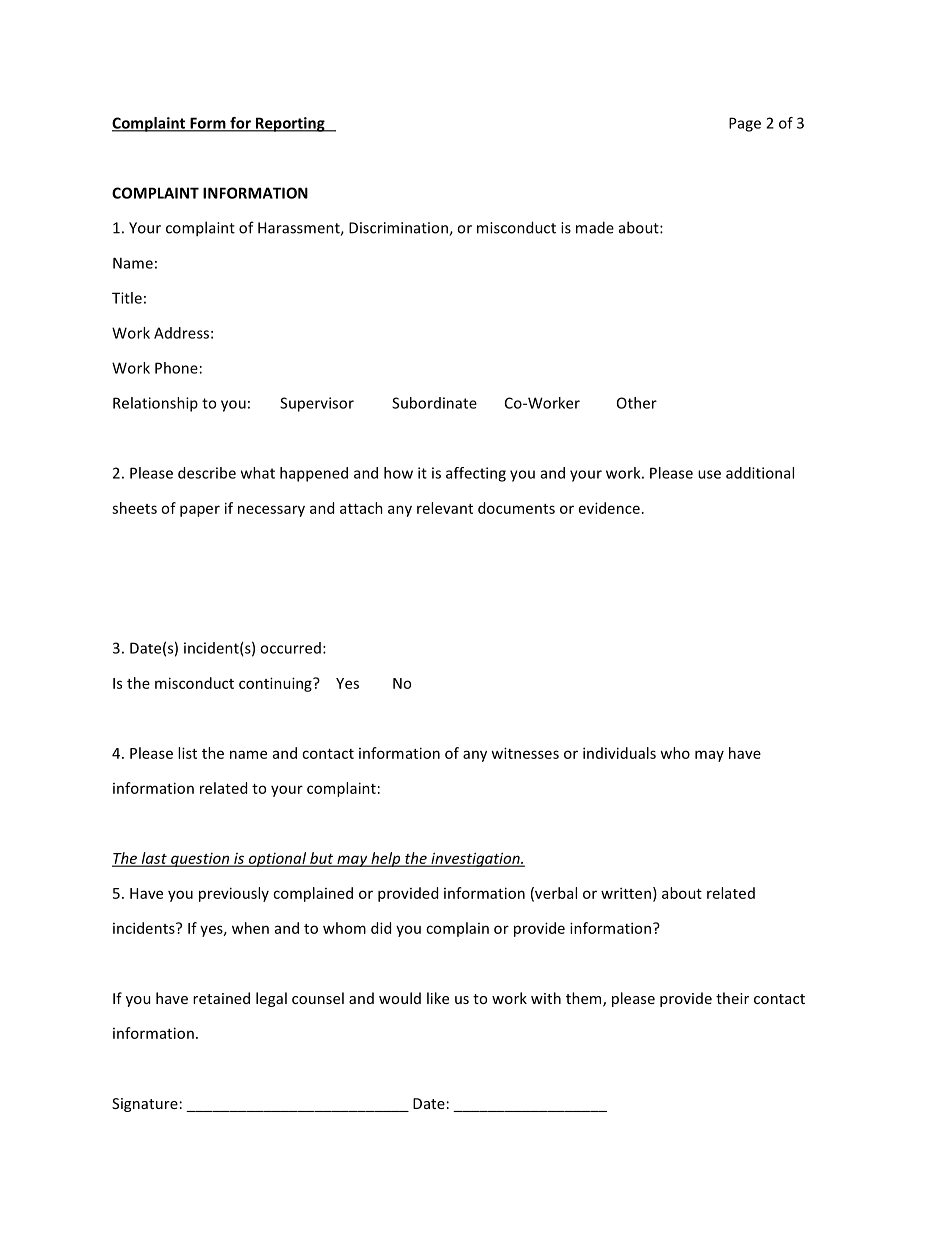 This document has width=952, height=1233. What do you see at coordinates (290, 124) in the document?
I see `Reporting` at bounding box center [290, 124].
